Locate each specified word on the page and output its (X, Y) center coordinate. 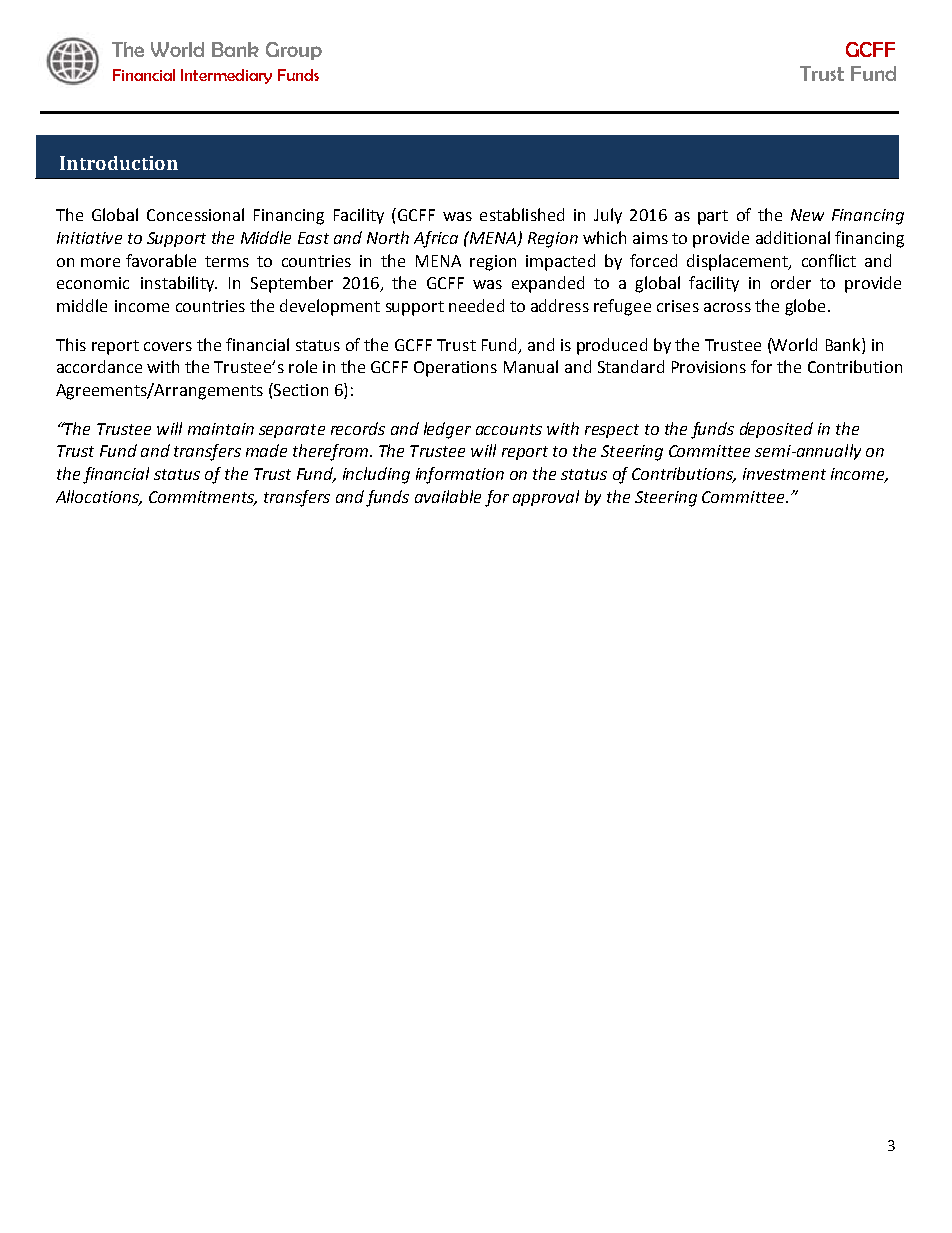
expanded (548, 284)
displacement (738, 262)
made (266, 450)
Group (294, 51)
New (807, 215)
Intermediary (226, 76)
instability (178, 284)
